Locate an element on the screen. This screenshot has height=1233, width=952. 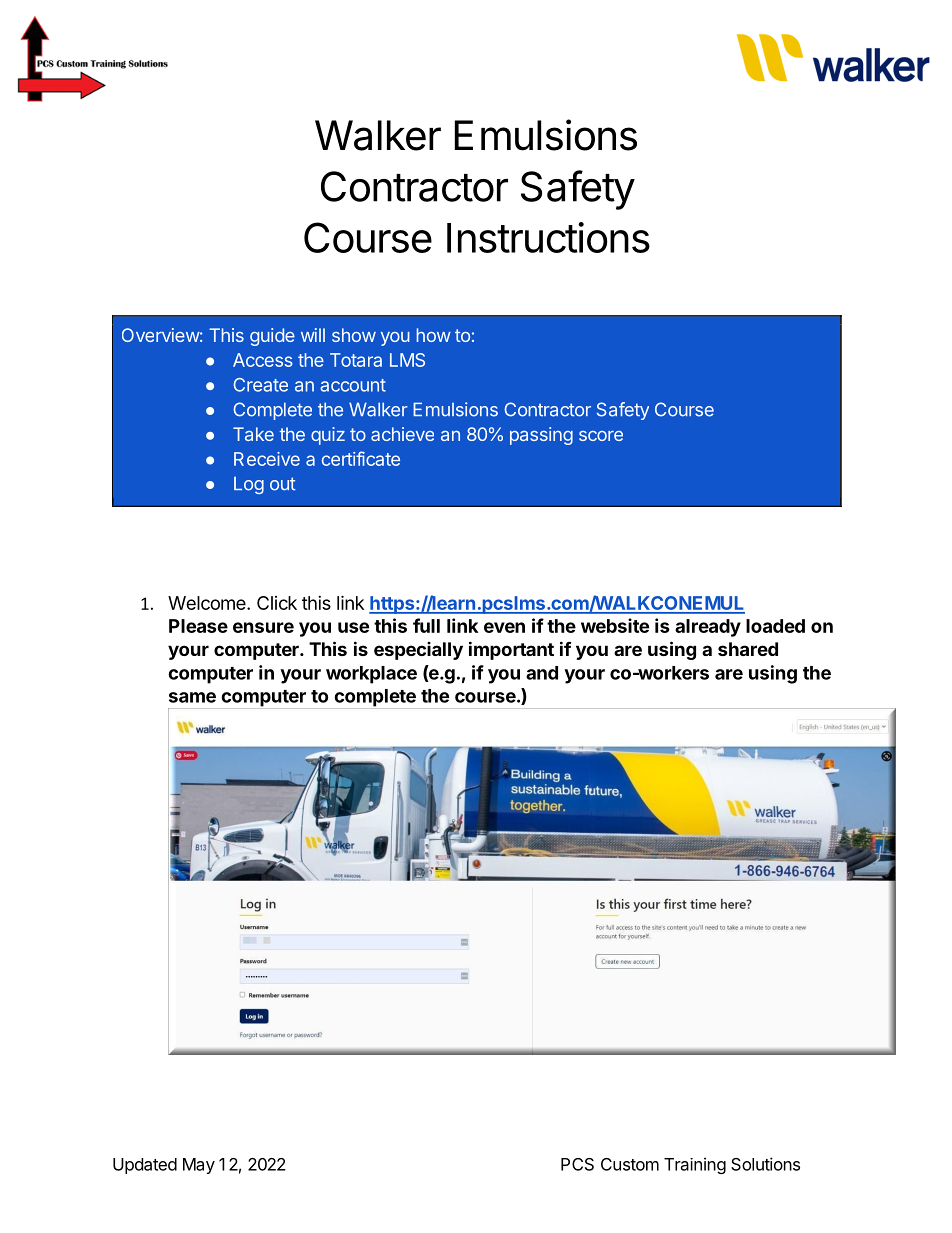
same is located at coordinates (192, 697).
